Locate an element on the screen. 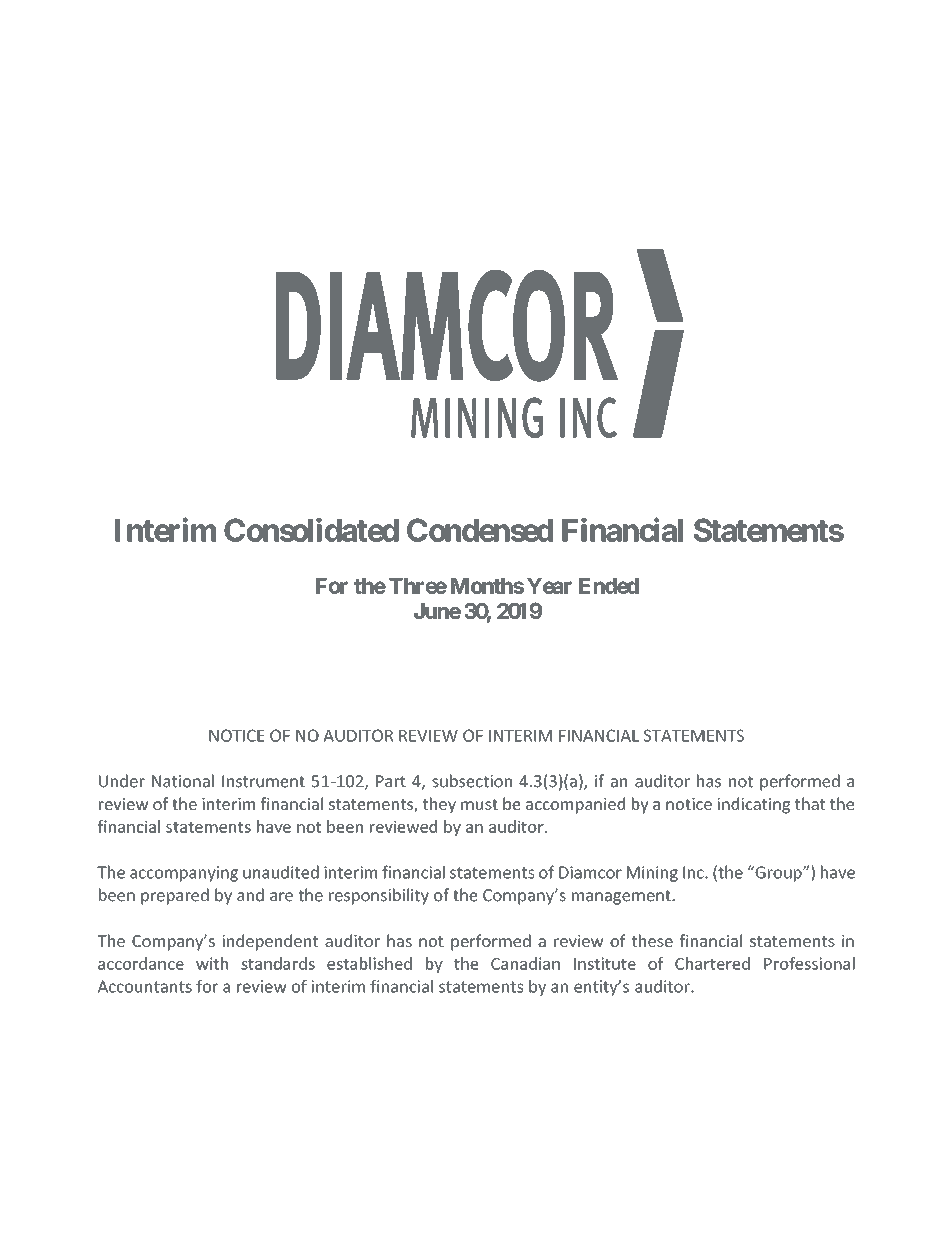 This screenshot has width=952, height=1233. Ended is located at coordinates (609, 586).
